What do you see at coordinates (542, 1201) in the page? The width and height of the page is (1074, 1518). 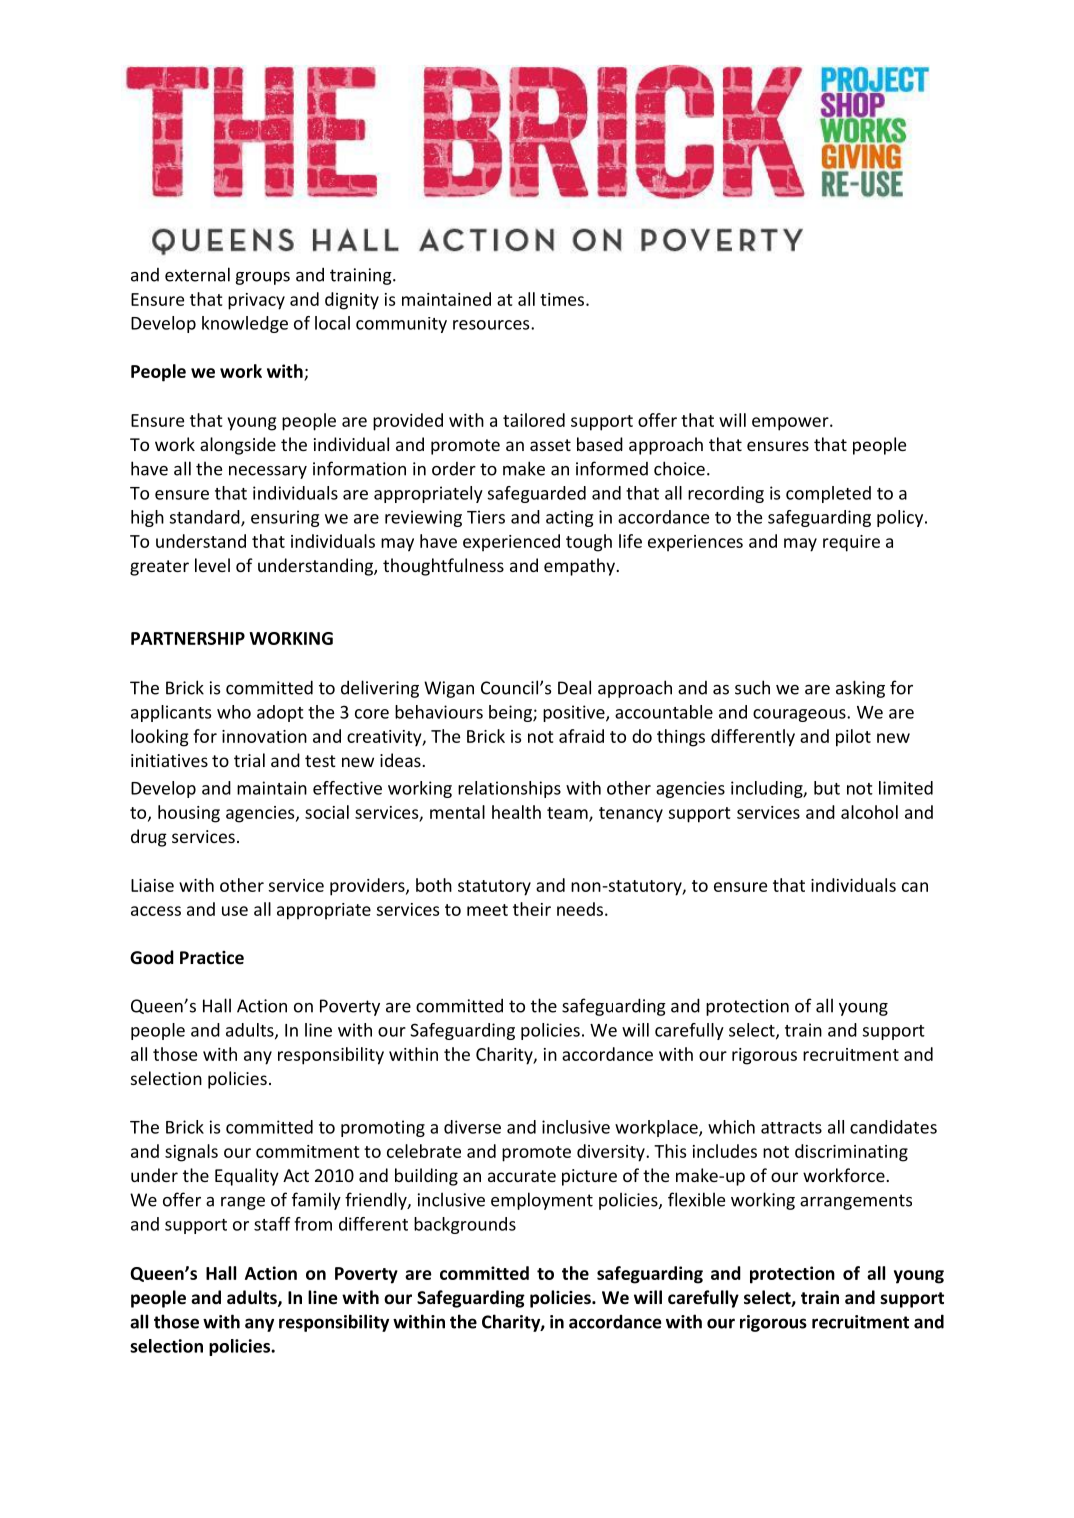 I see `employment` at bounding box center [542, 1201].
